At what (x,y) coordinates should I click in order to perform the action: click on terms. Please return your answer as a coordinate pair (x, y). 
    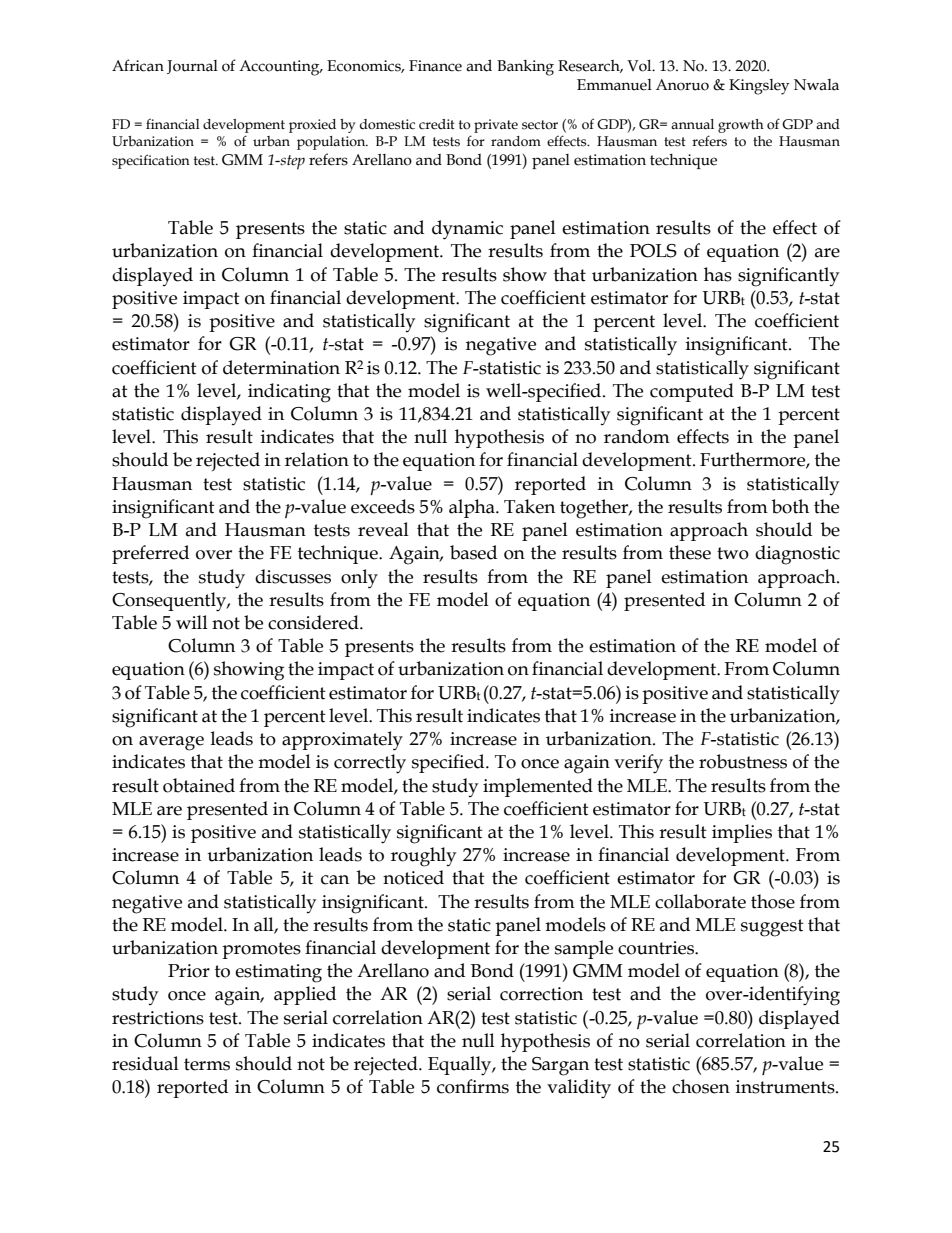
    Looking at the image, I should click on (207, 1064).
